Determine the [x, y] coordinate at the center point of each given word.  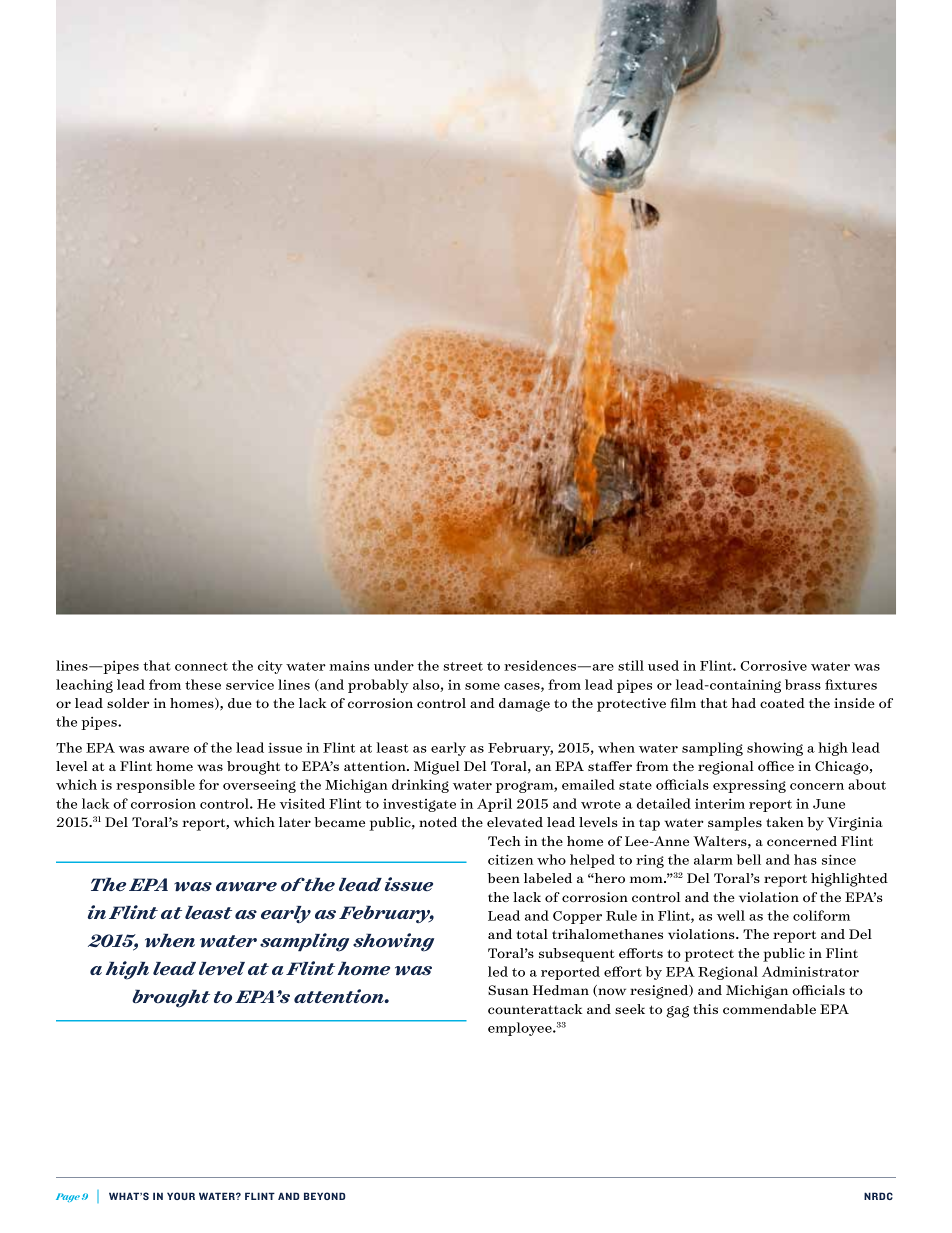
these [203, 684]
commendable [769, 1009]
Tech [504, 841]
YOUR [181, 1196]
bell [749, 859]
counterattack [535, 1009]
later [295, 822]
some [482, 686]
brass [803, 684]
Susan [508, 990]
